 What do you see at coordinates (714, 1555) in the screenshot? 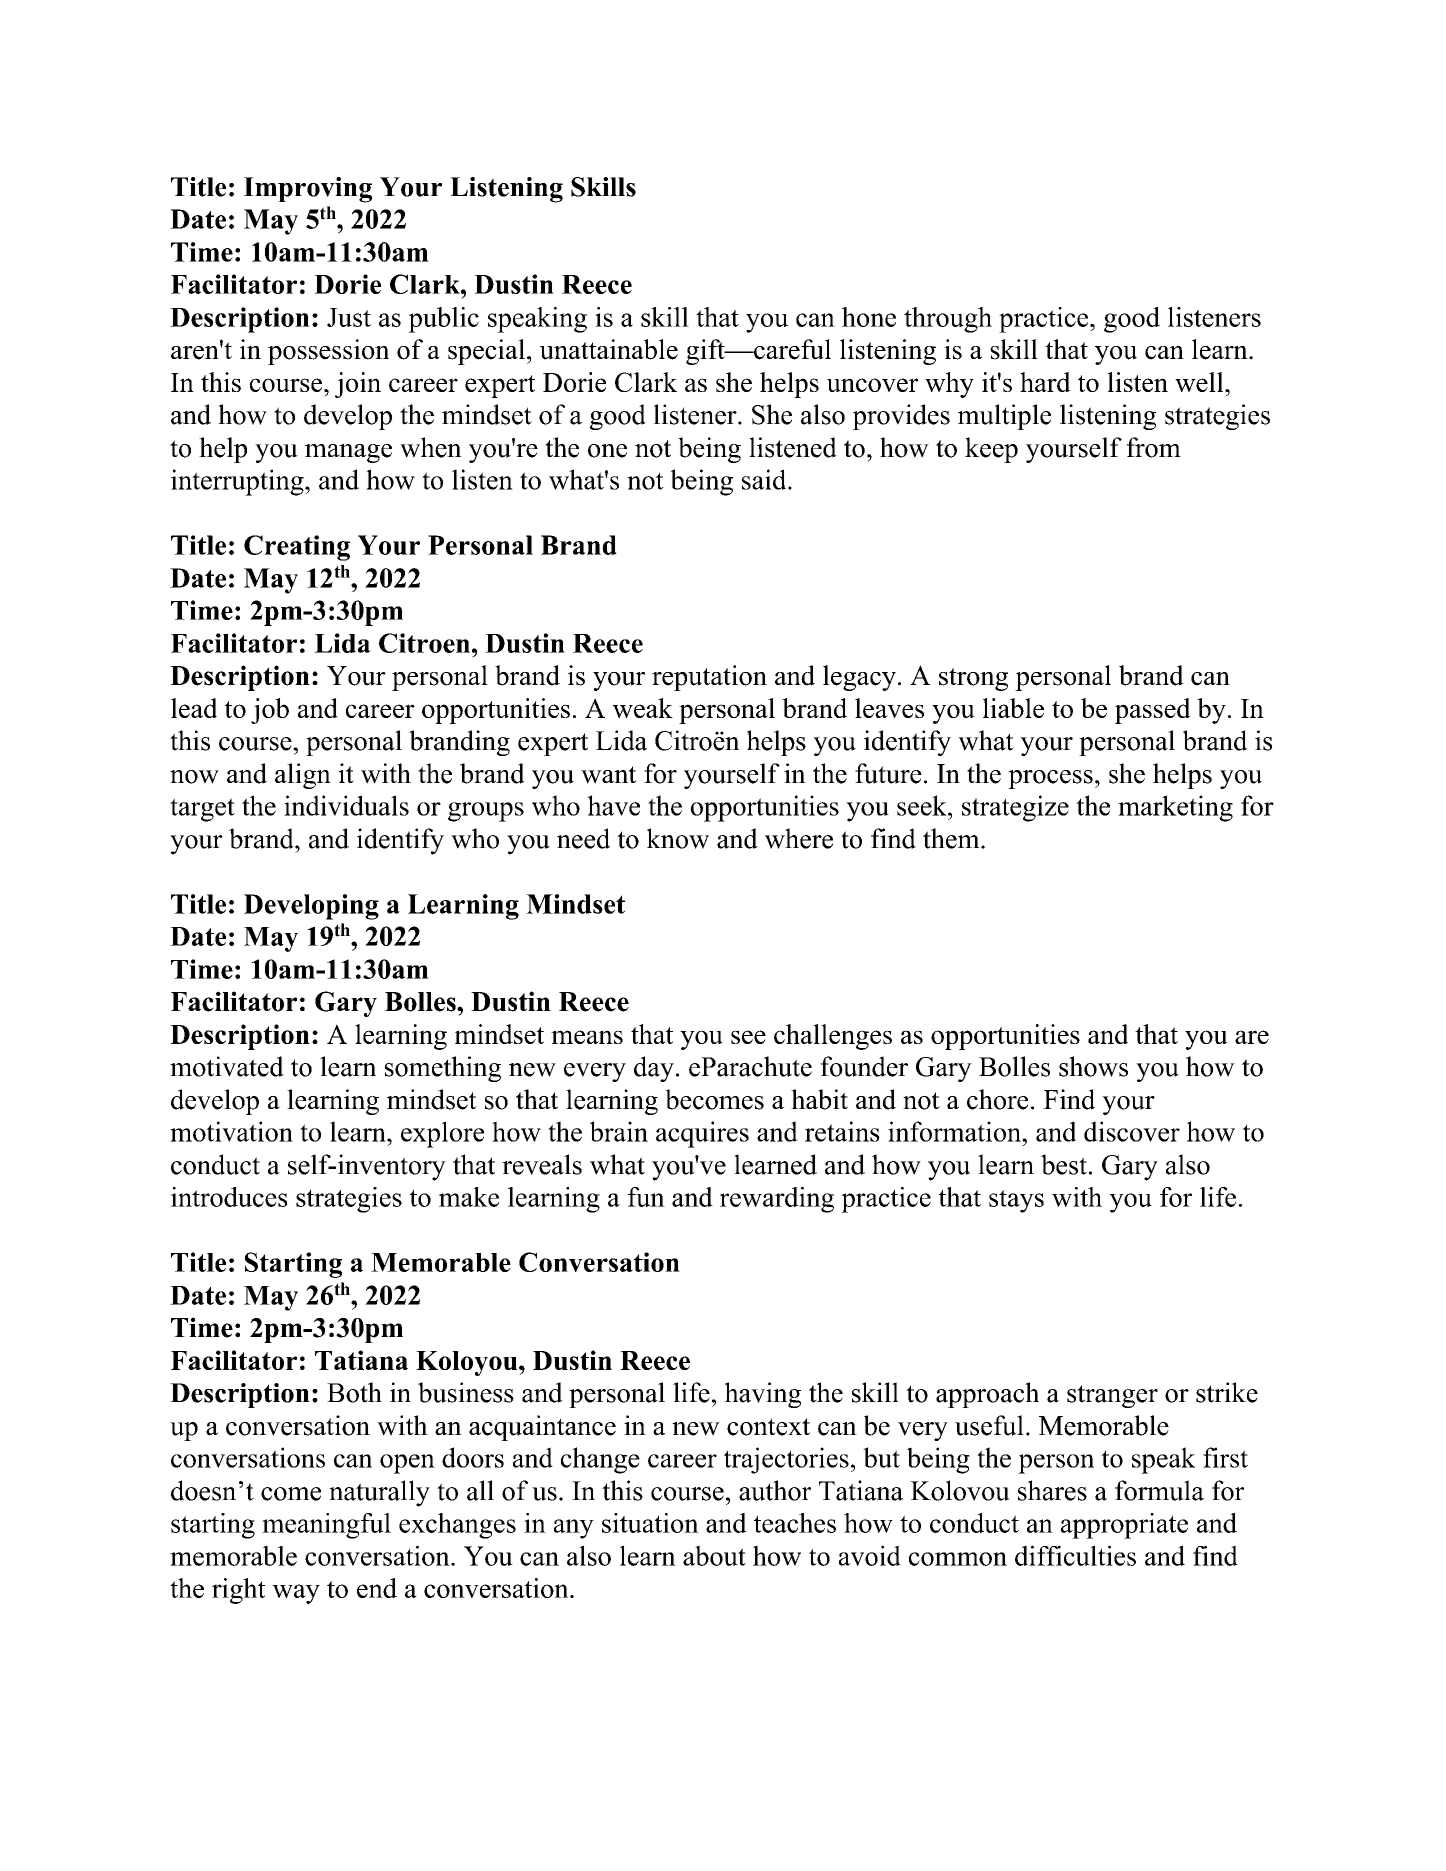
I see `about` at bounding box center [714, 1555].
